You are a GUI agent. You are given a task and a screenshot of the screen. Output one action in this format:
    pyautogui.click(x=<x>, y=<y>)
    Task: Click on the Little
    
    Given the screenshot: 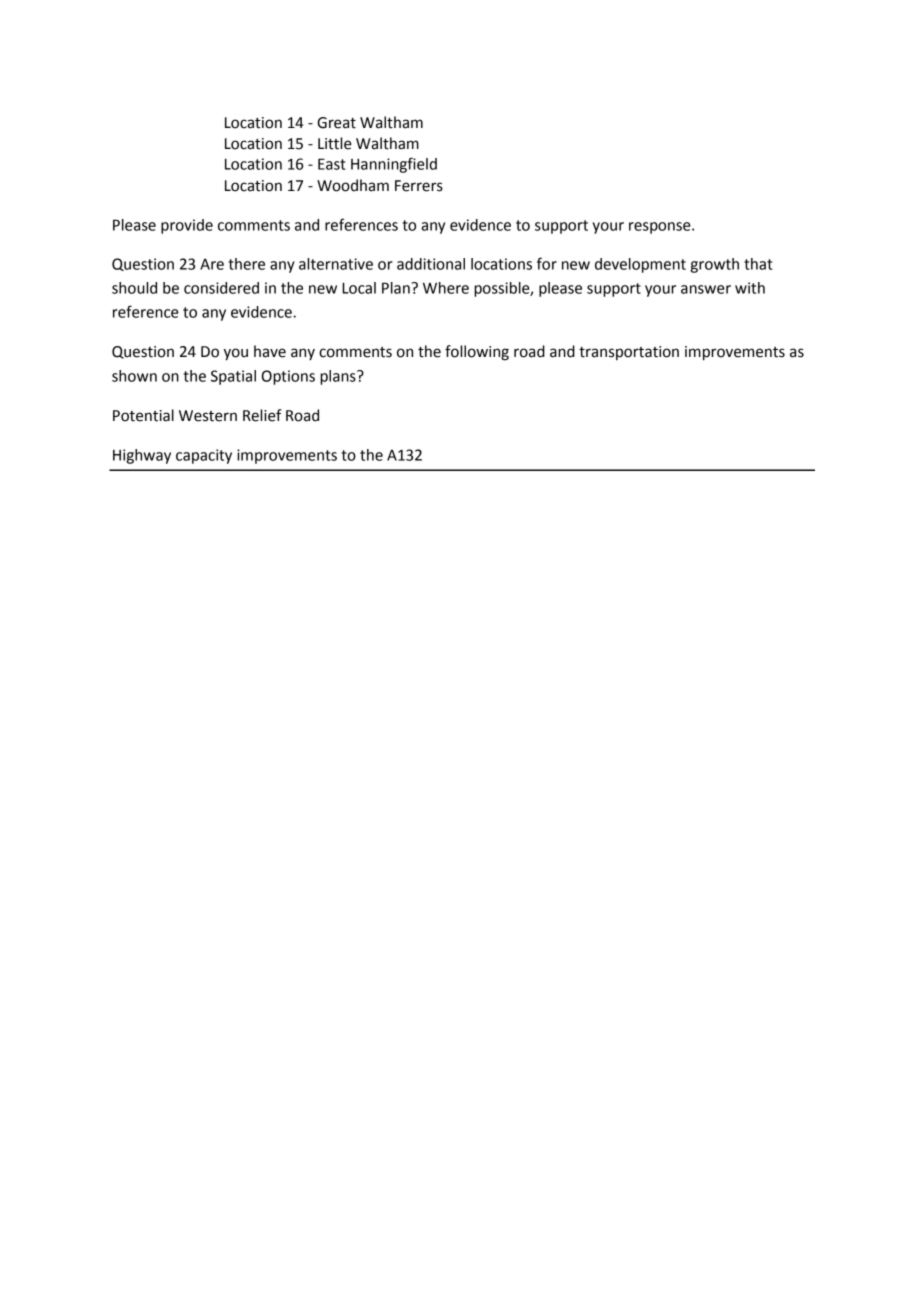 What is the action you would take?
    pyautogui.click(x=335, y=143)
